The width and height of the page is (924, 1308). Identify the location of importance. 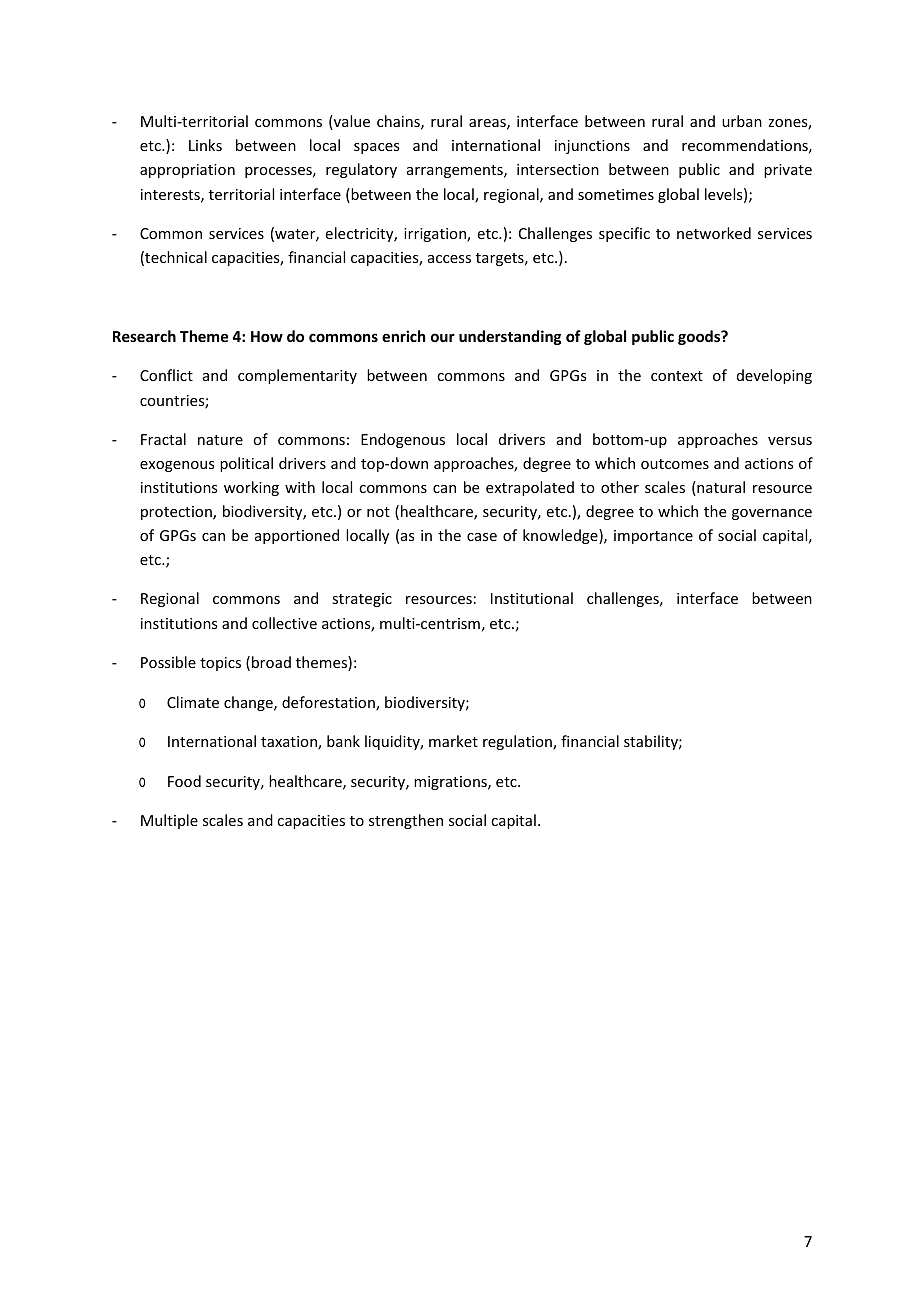
(653, 537).
